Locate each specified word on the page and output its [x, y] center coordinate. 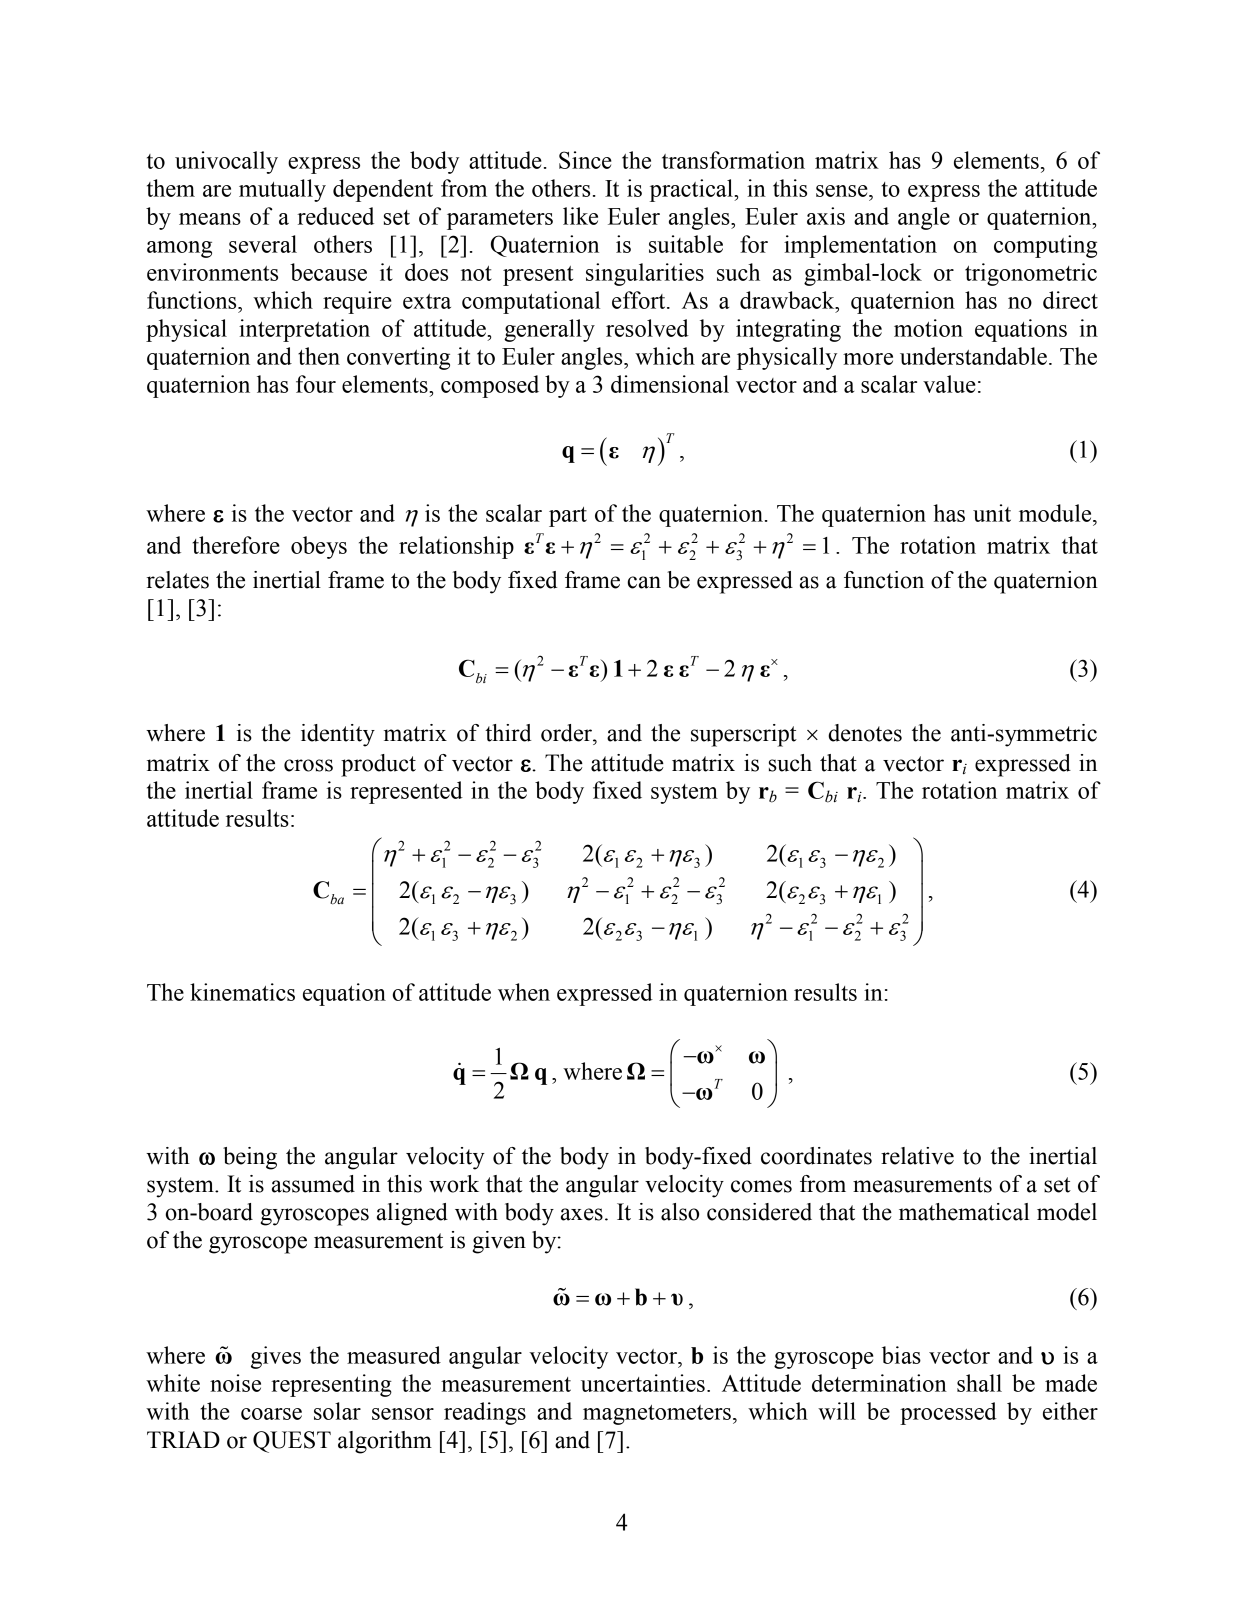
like [580, 216]
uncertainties [643, 1383]
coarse [271, 1414]
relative [917, 1156]
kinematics [242, 992]
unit [992, 513]
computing [1045, 246]
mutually [282, 190]
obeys [319, 547]
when [524, 992]
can [644, 582]
